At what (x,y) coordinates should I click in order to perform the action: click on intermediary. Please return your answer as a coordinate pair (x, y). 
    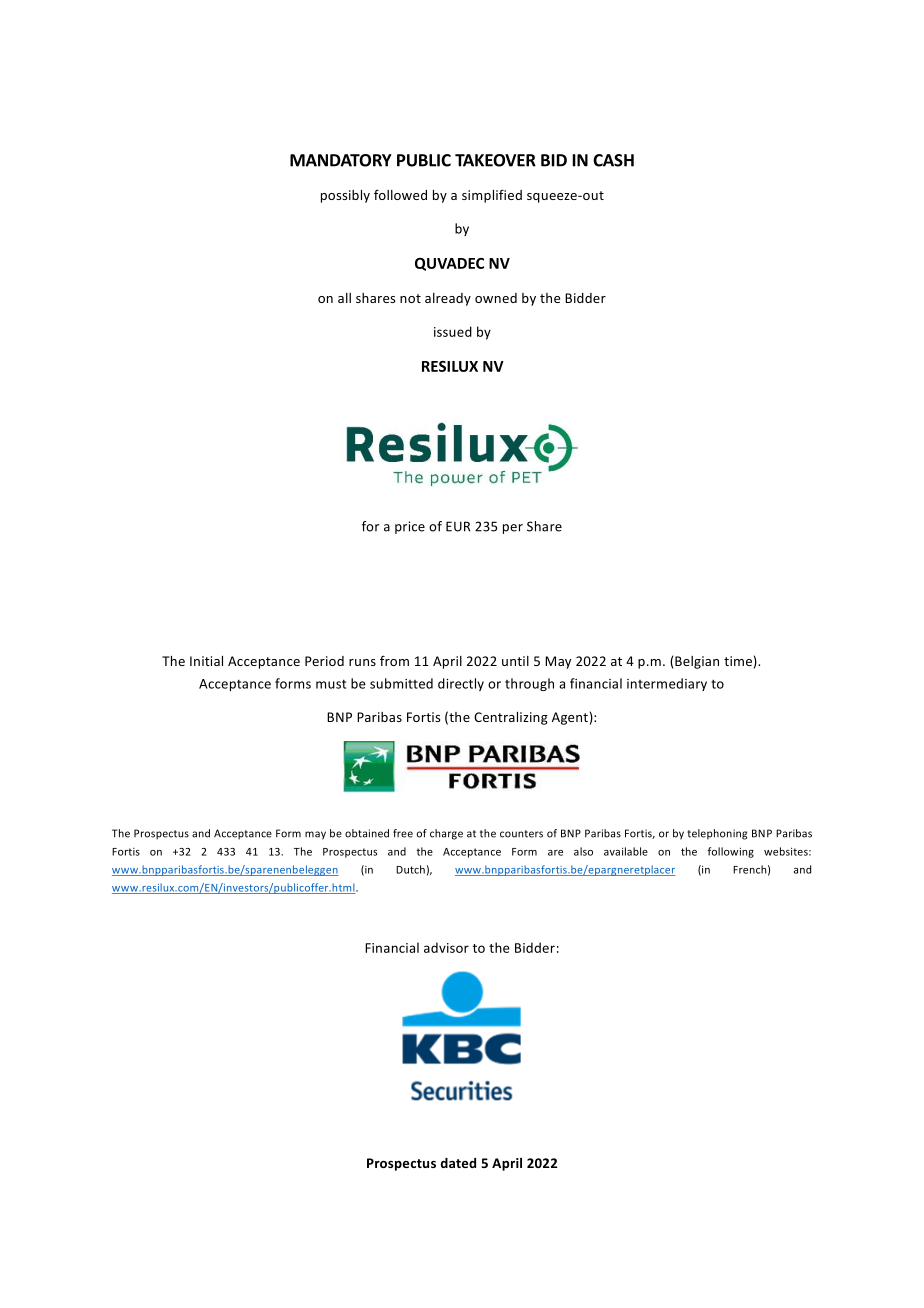
    Looking at the image, I should click on (667, 684).
